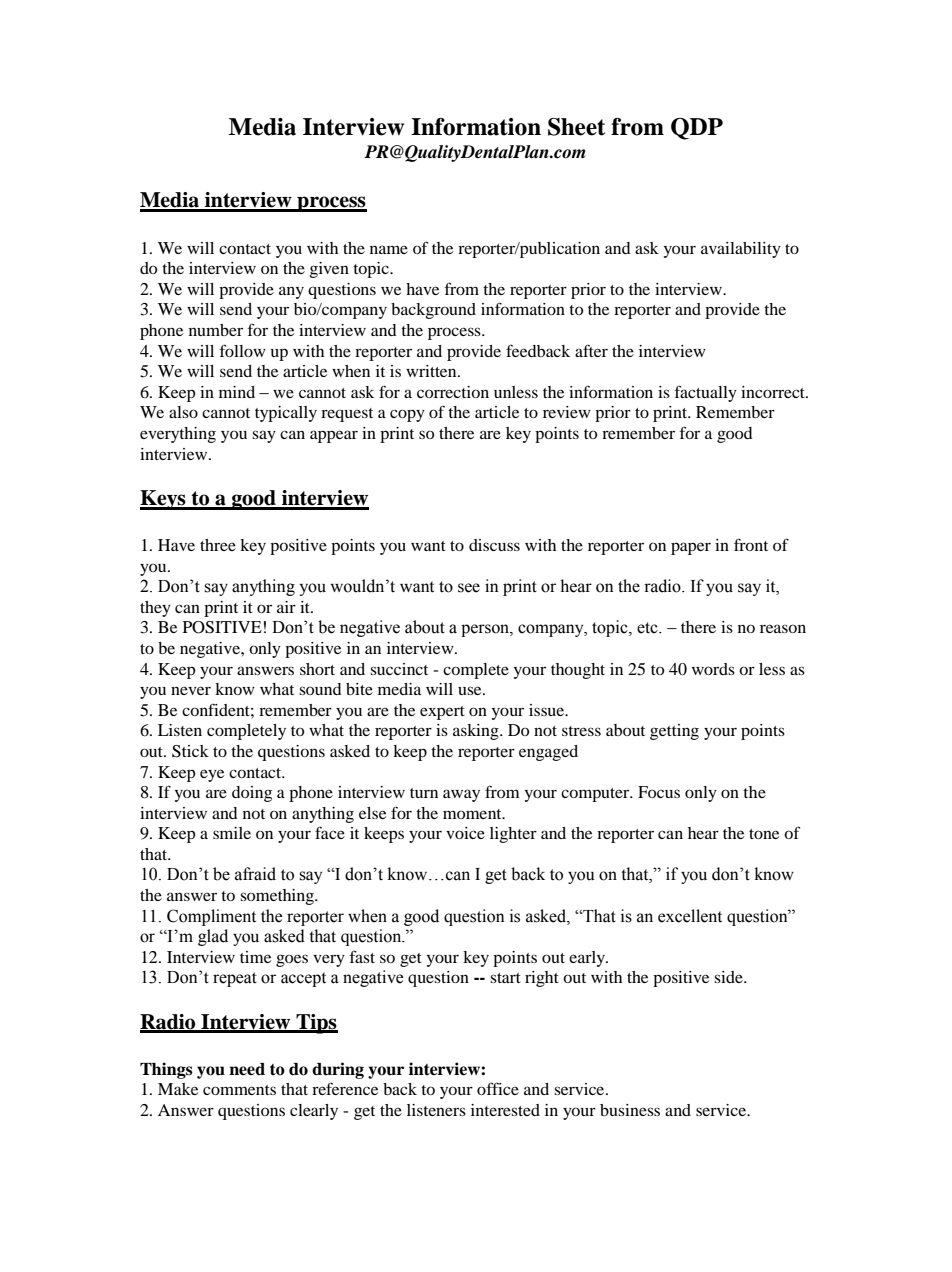 The width and height of the page is (952, 1272). I want to click on see, so click(469, 588).
